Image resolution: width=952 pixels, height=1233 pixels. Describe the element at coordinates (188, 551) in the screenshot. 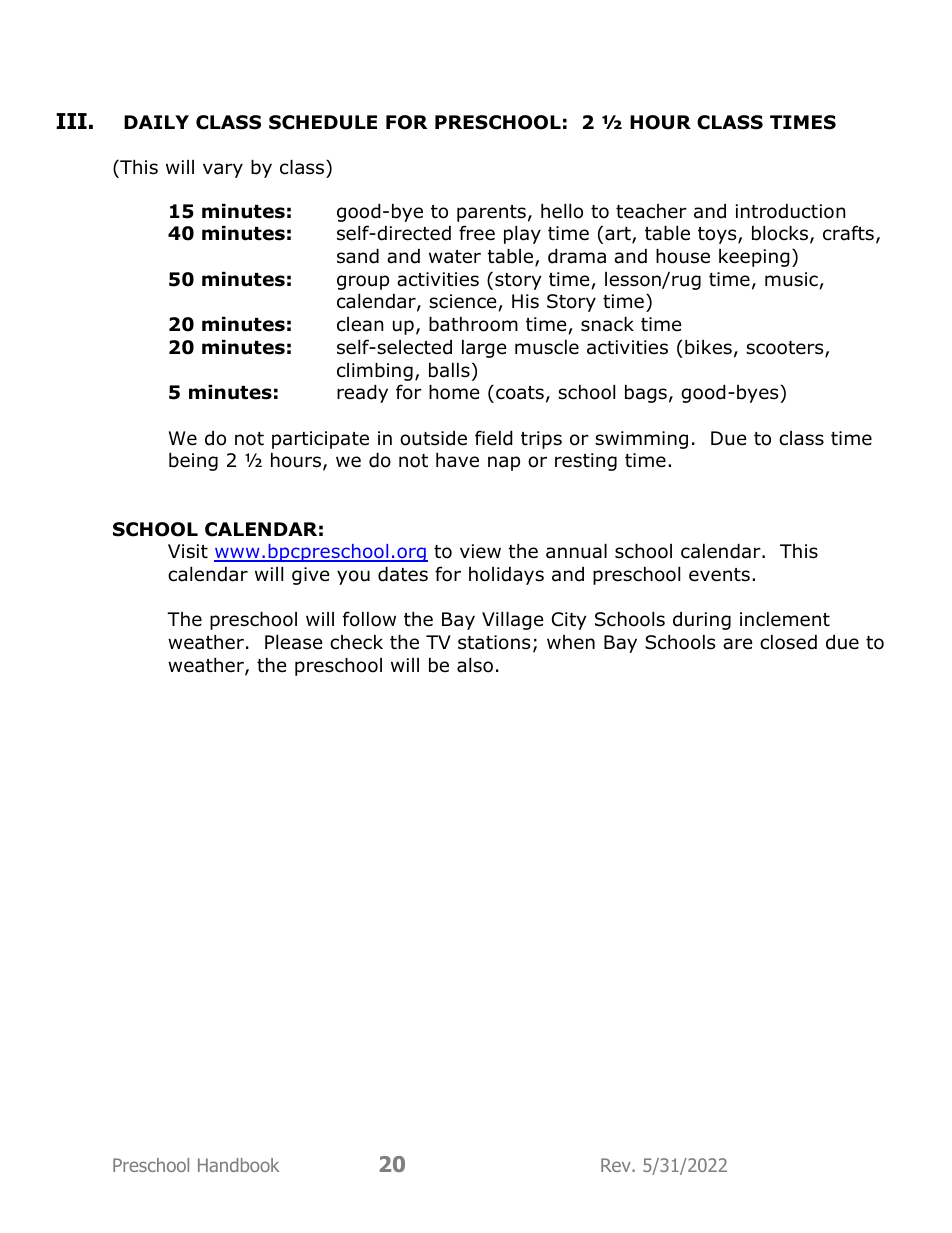

I see `Visit` at that location.
